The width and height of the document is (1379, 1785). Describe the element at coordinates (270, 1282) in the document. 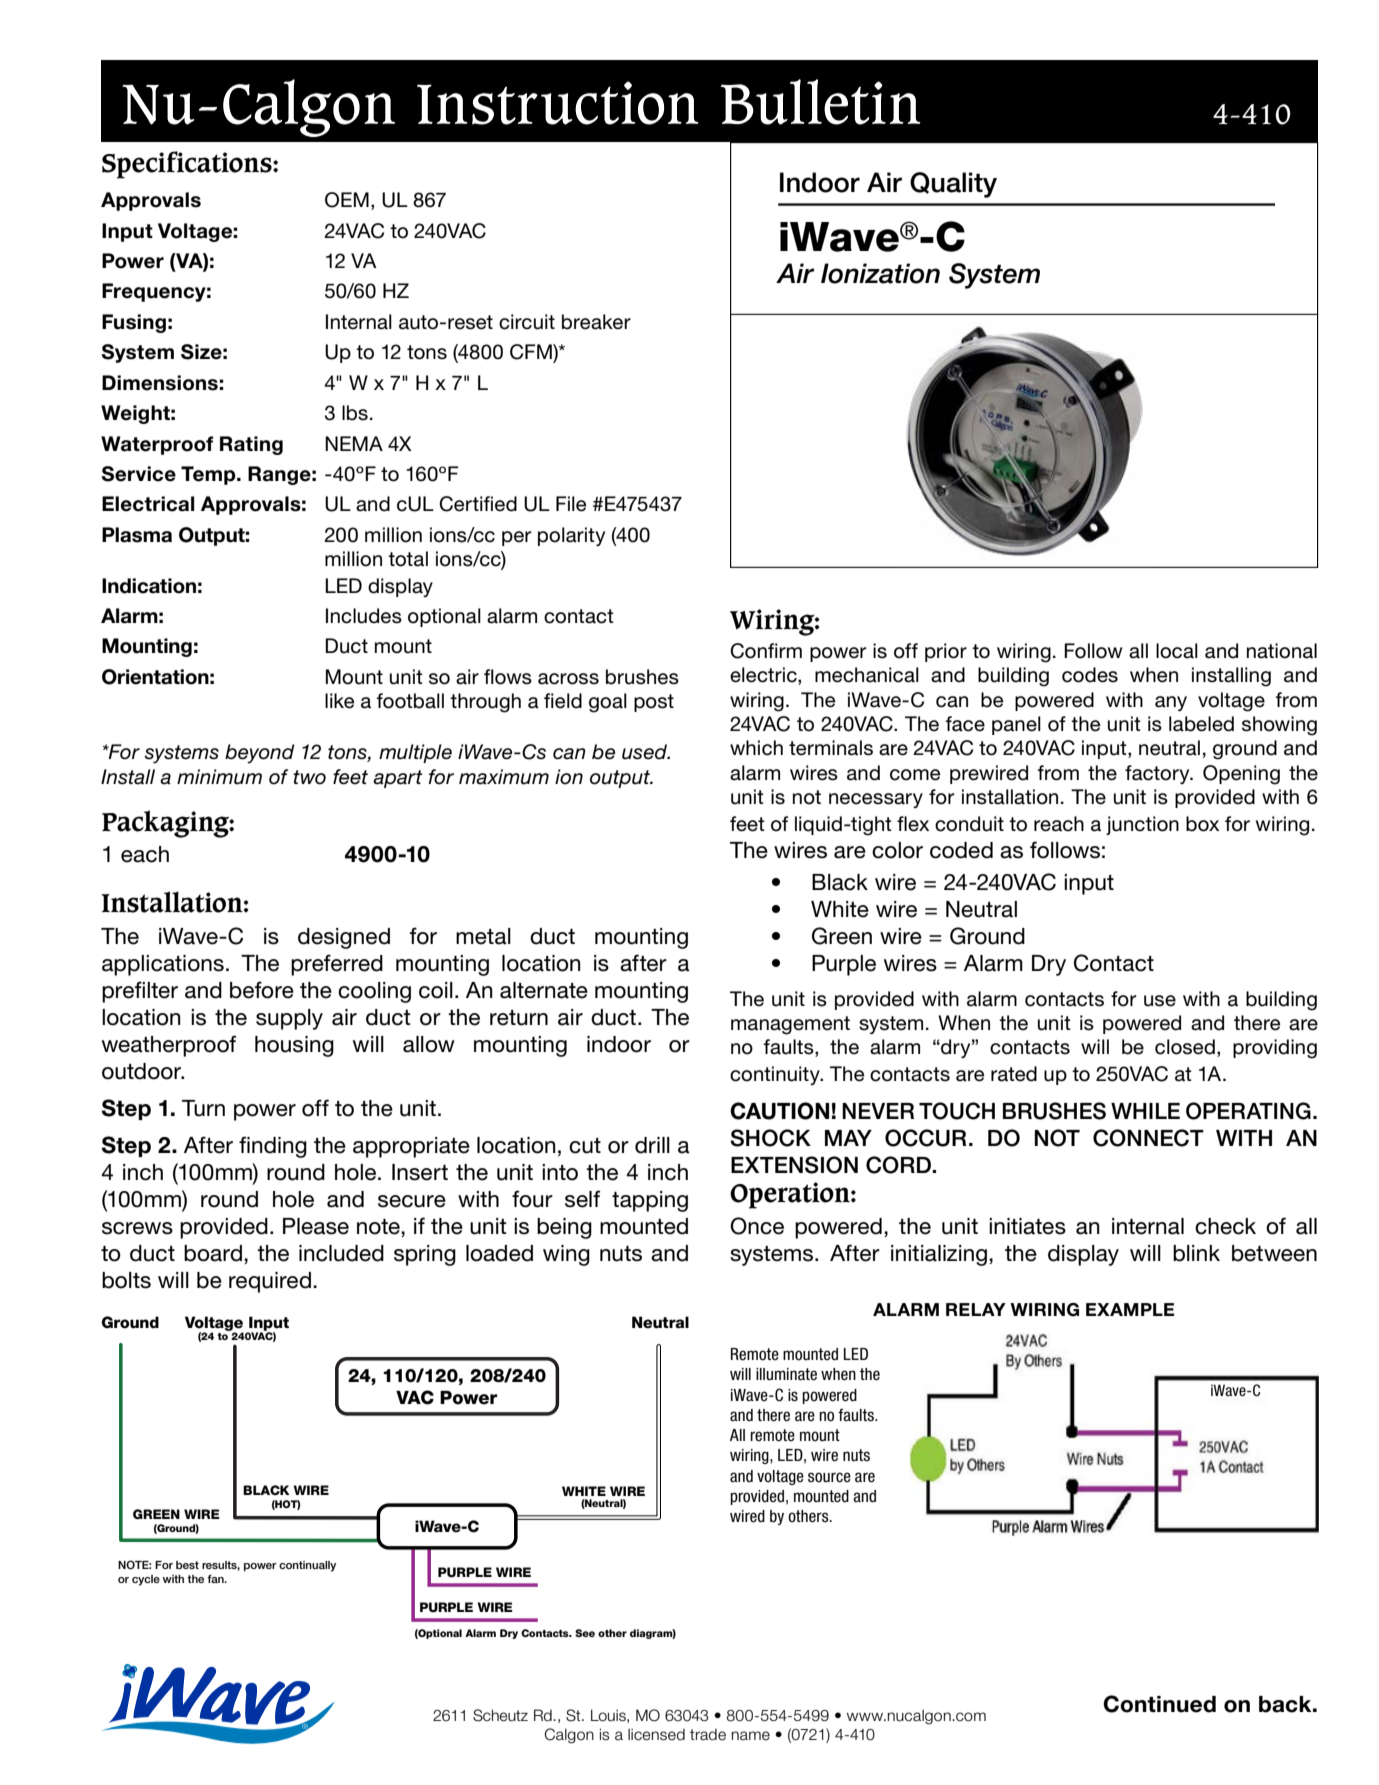

I see `required` at that location.
